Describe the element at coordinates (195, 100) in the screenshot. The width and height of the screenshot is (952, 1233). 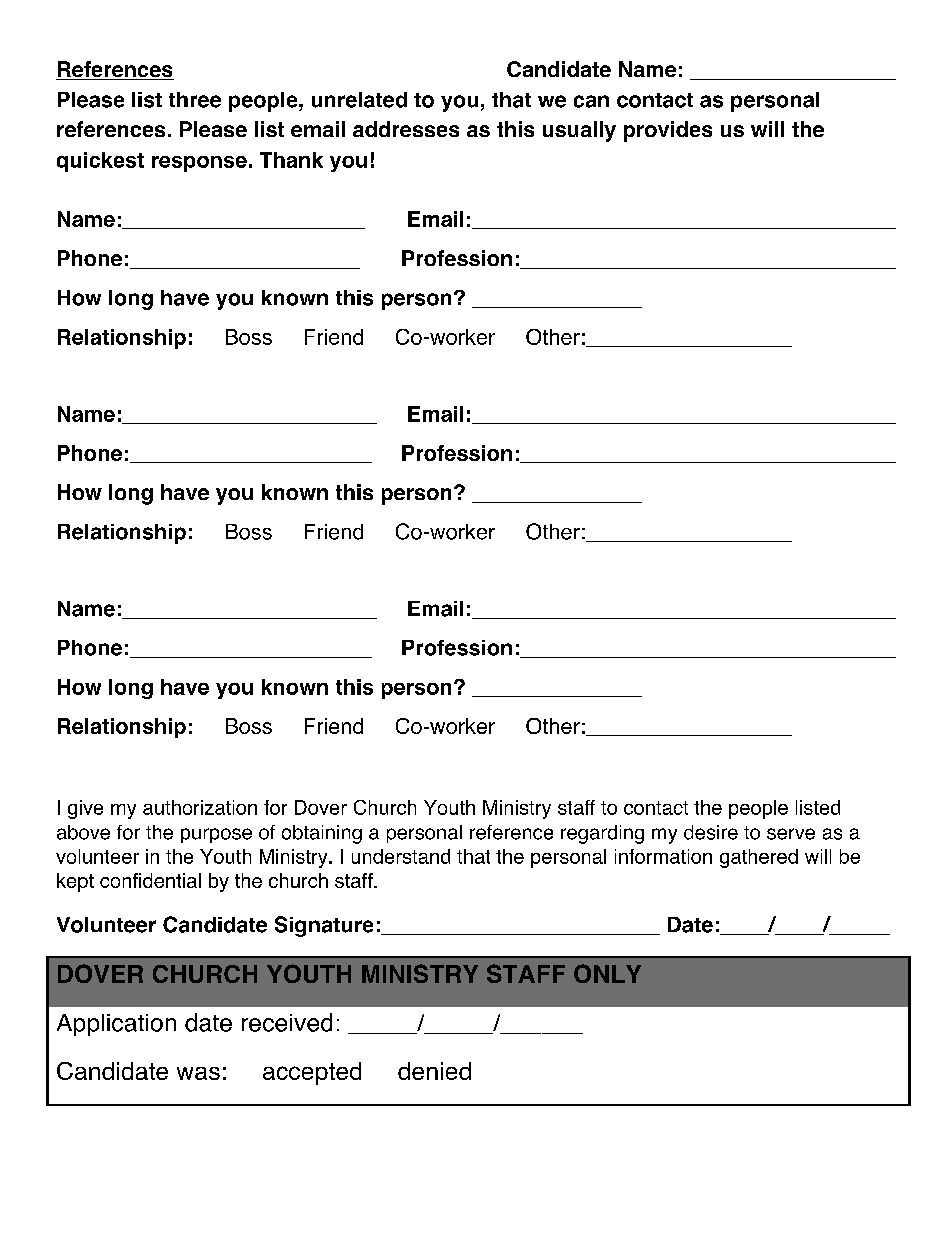
I see `three` at that location.
